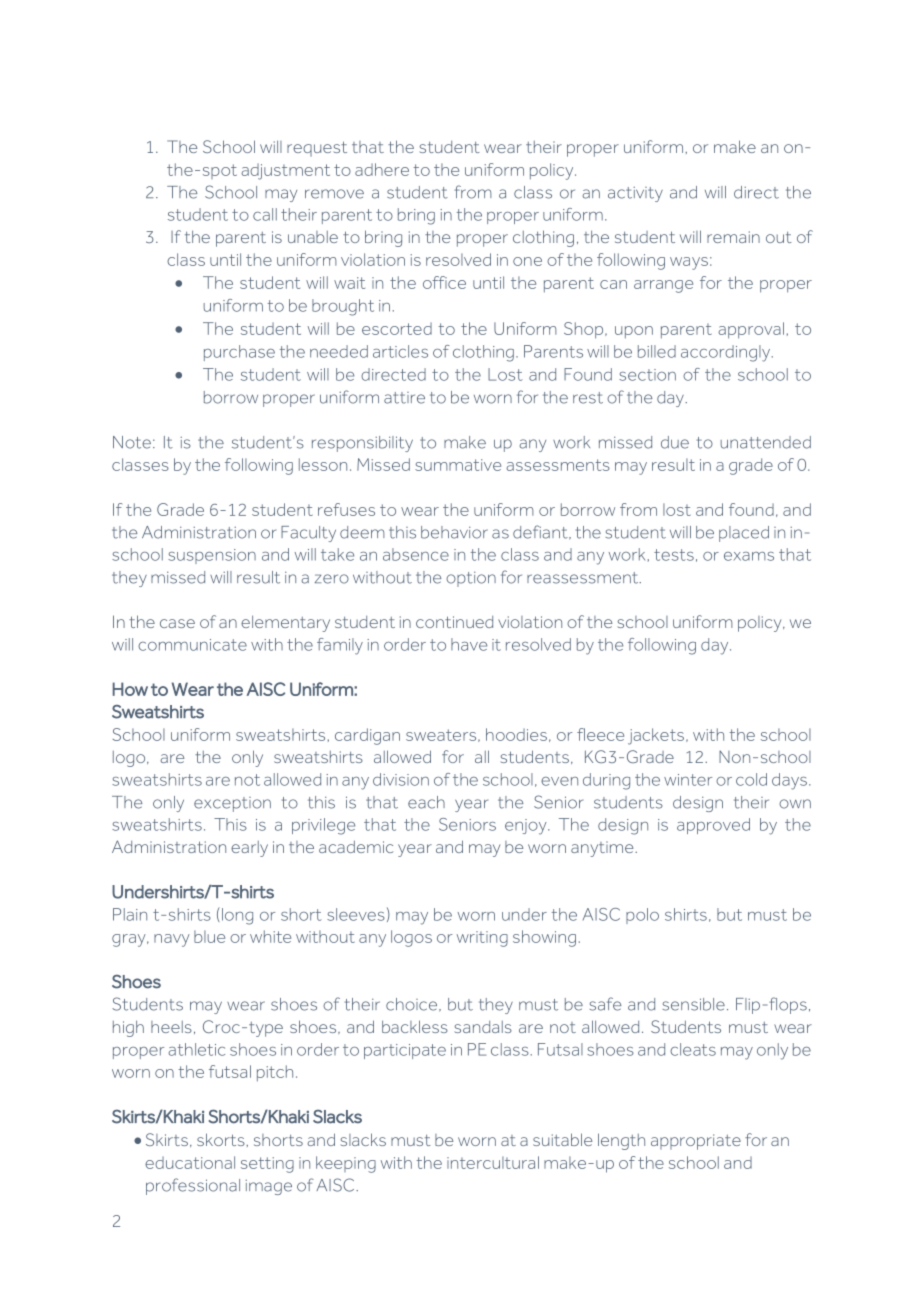 Image resolution: width=924 pixels, height=1308 pixels. I want to click on educational, so click(190, 1162).
